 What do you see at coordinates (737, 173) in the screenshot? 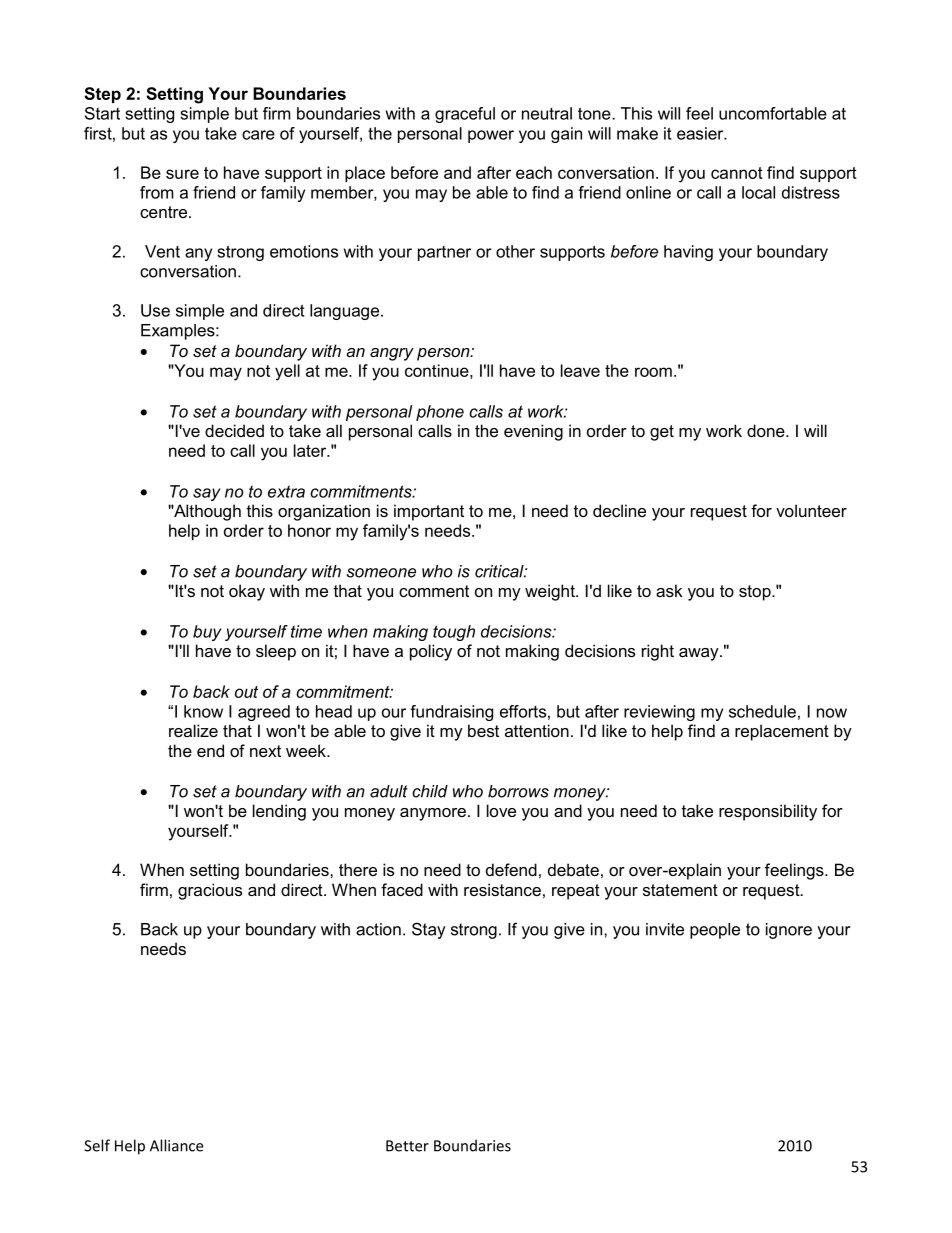
I see `cannot` at bounding box center [737, 173].
